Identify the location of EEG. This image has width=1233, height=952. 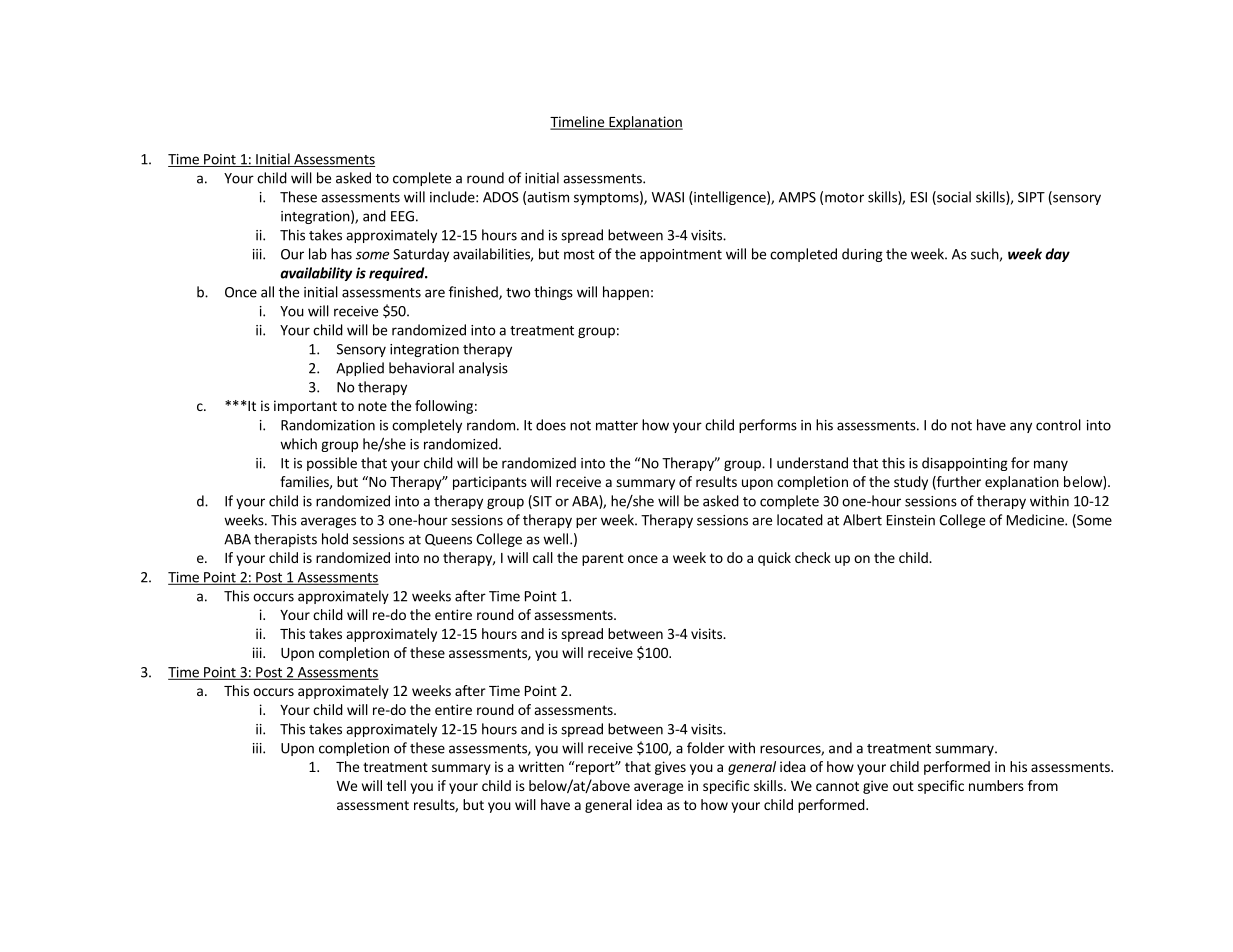
(402, 216).
